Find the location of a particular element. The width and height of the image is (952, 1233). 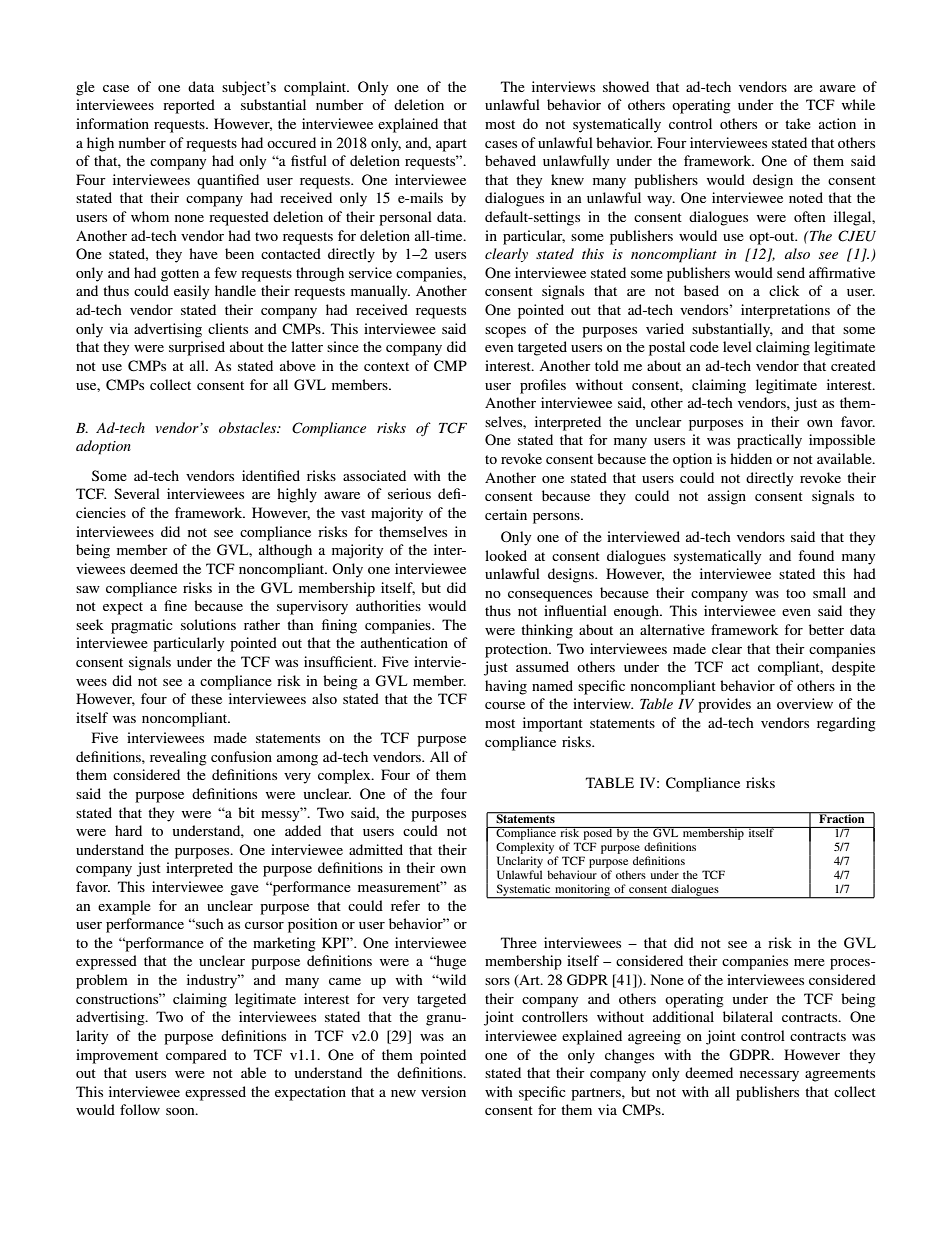

these is located at coordinates (206, 698).
